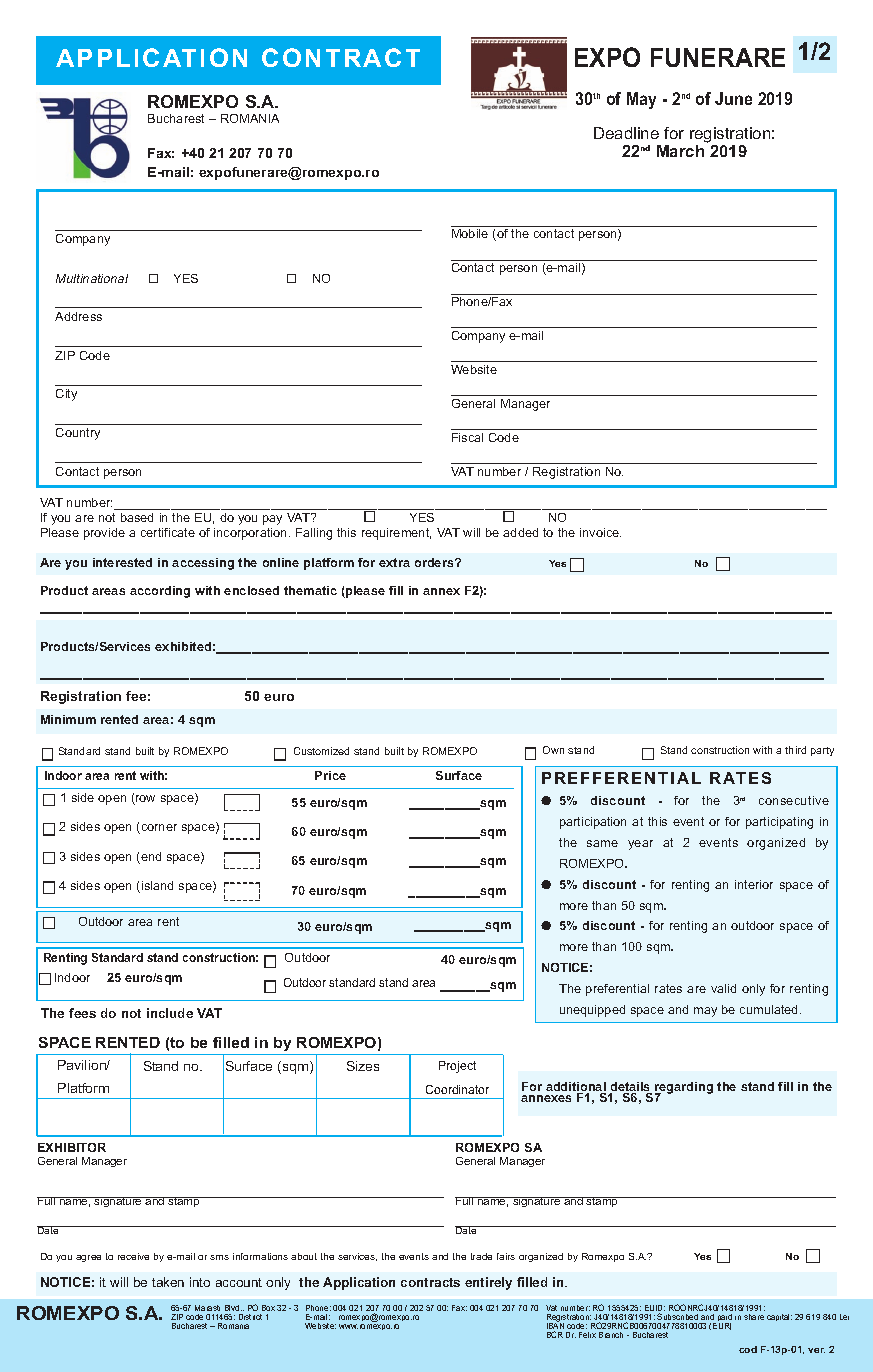 This screenshot has width=873, height=1372. Describe the element at coordinates (168, 532) in the screenshot. I see `certificate` at that location.
